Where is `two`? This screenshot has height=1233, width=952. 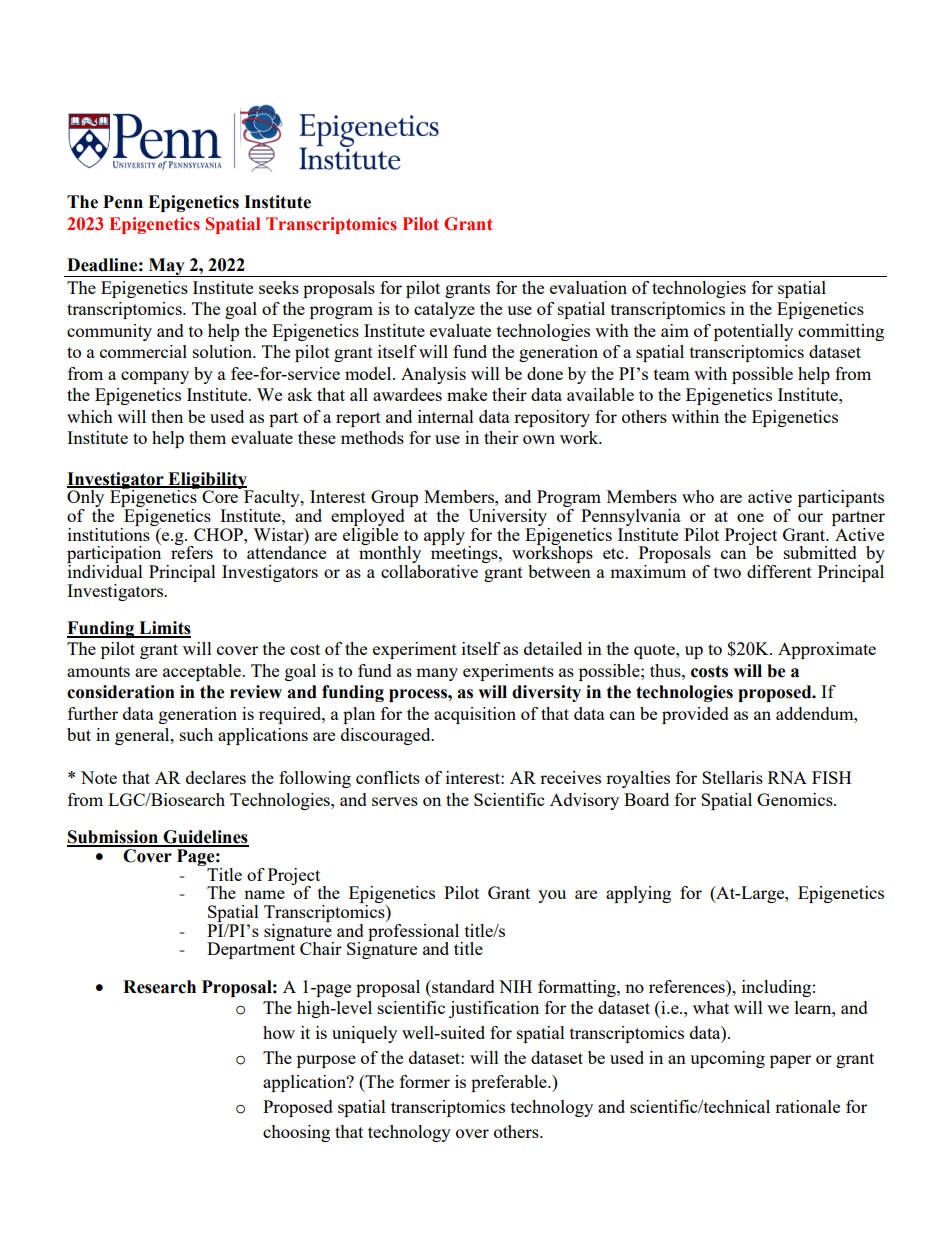 two is located at coordinates (727, 572).
